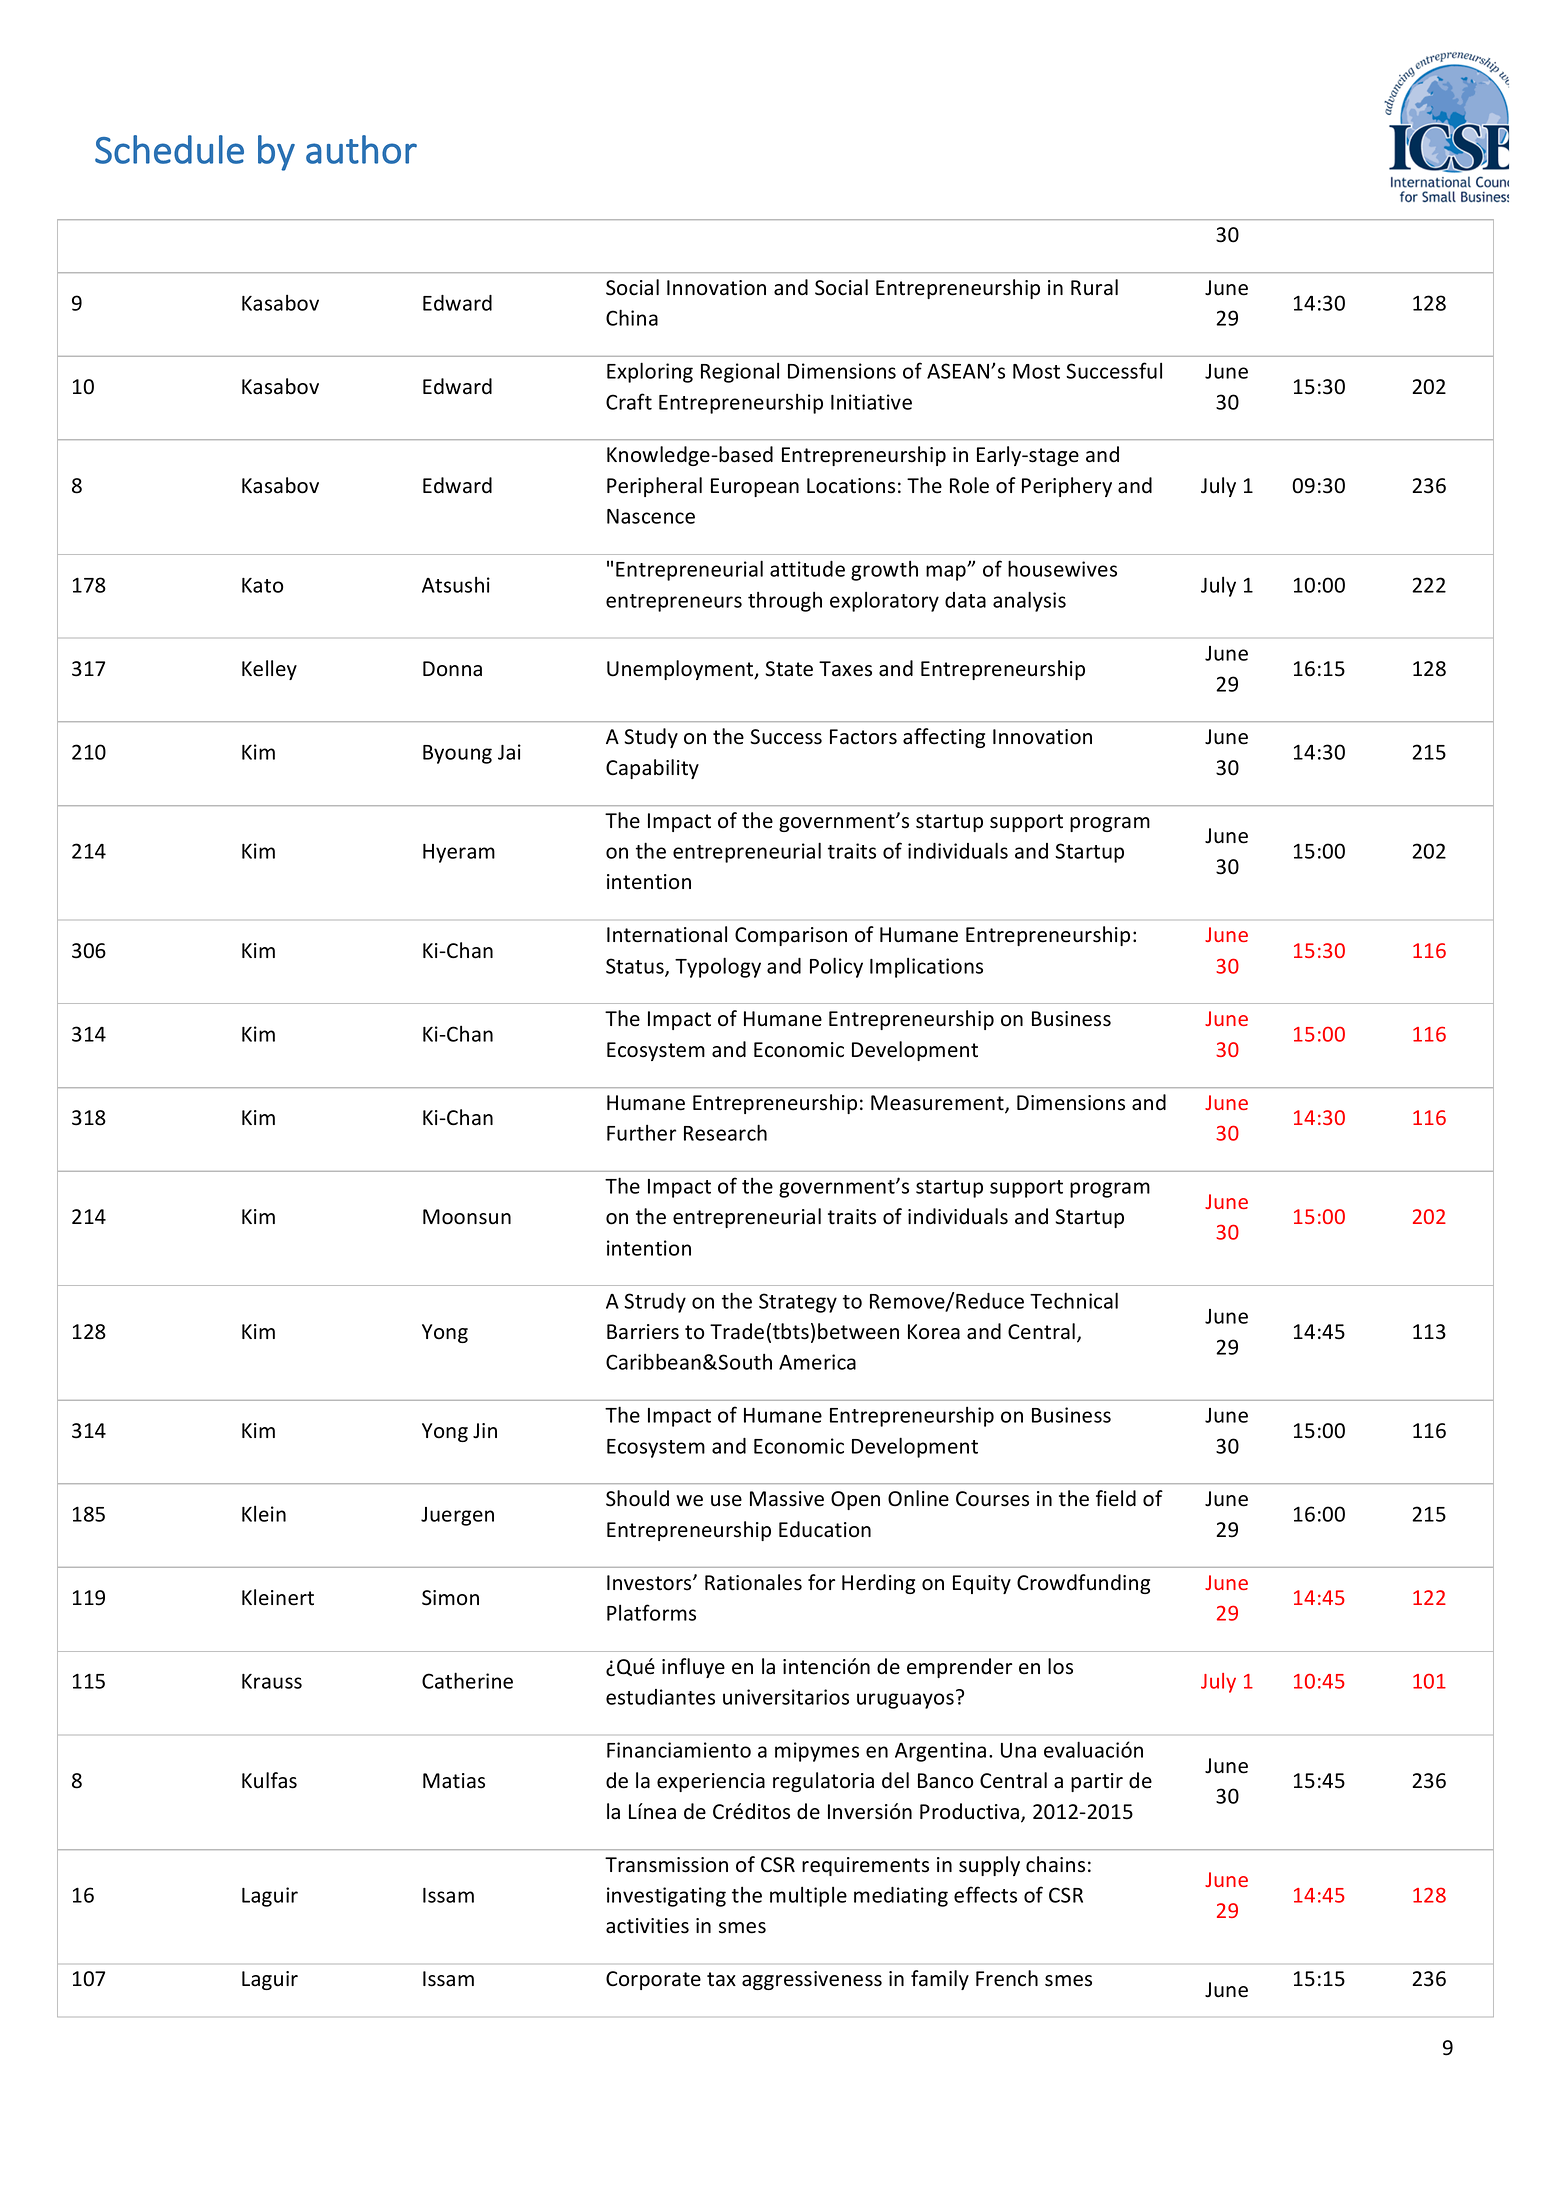 The height and width of the screenshot is (2188, 1546). What do you see at coordinates (485, 1431) in the screenshot?
I see `Jin` at bounding box center [485, 1431].
